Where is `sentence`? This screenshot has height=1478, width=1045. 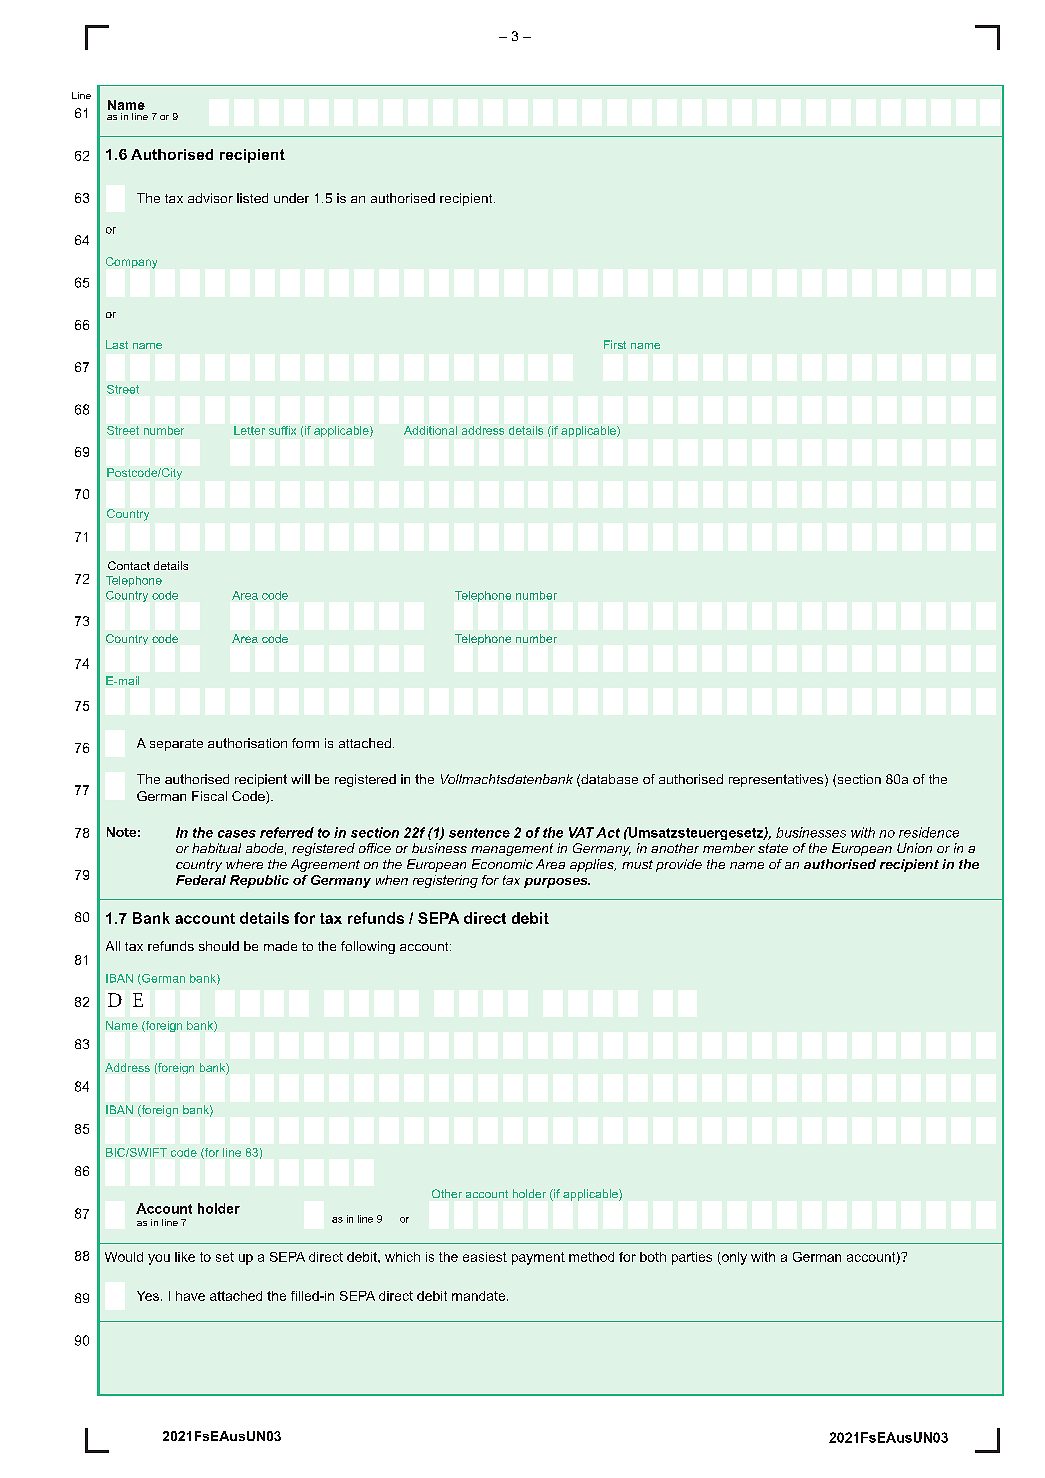 sentence is located at coordinates (479, 833).
